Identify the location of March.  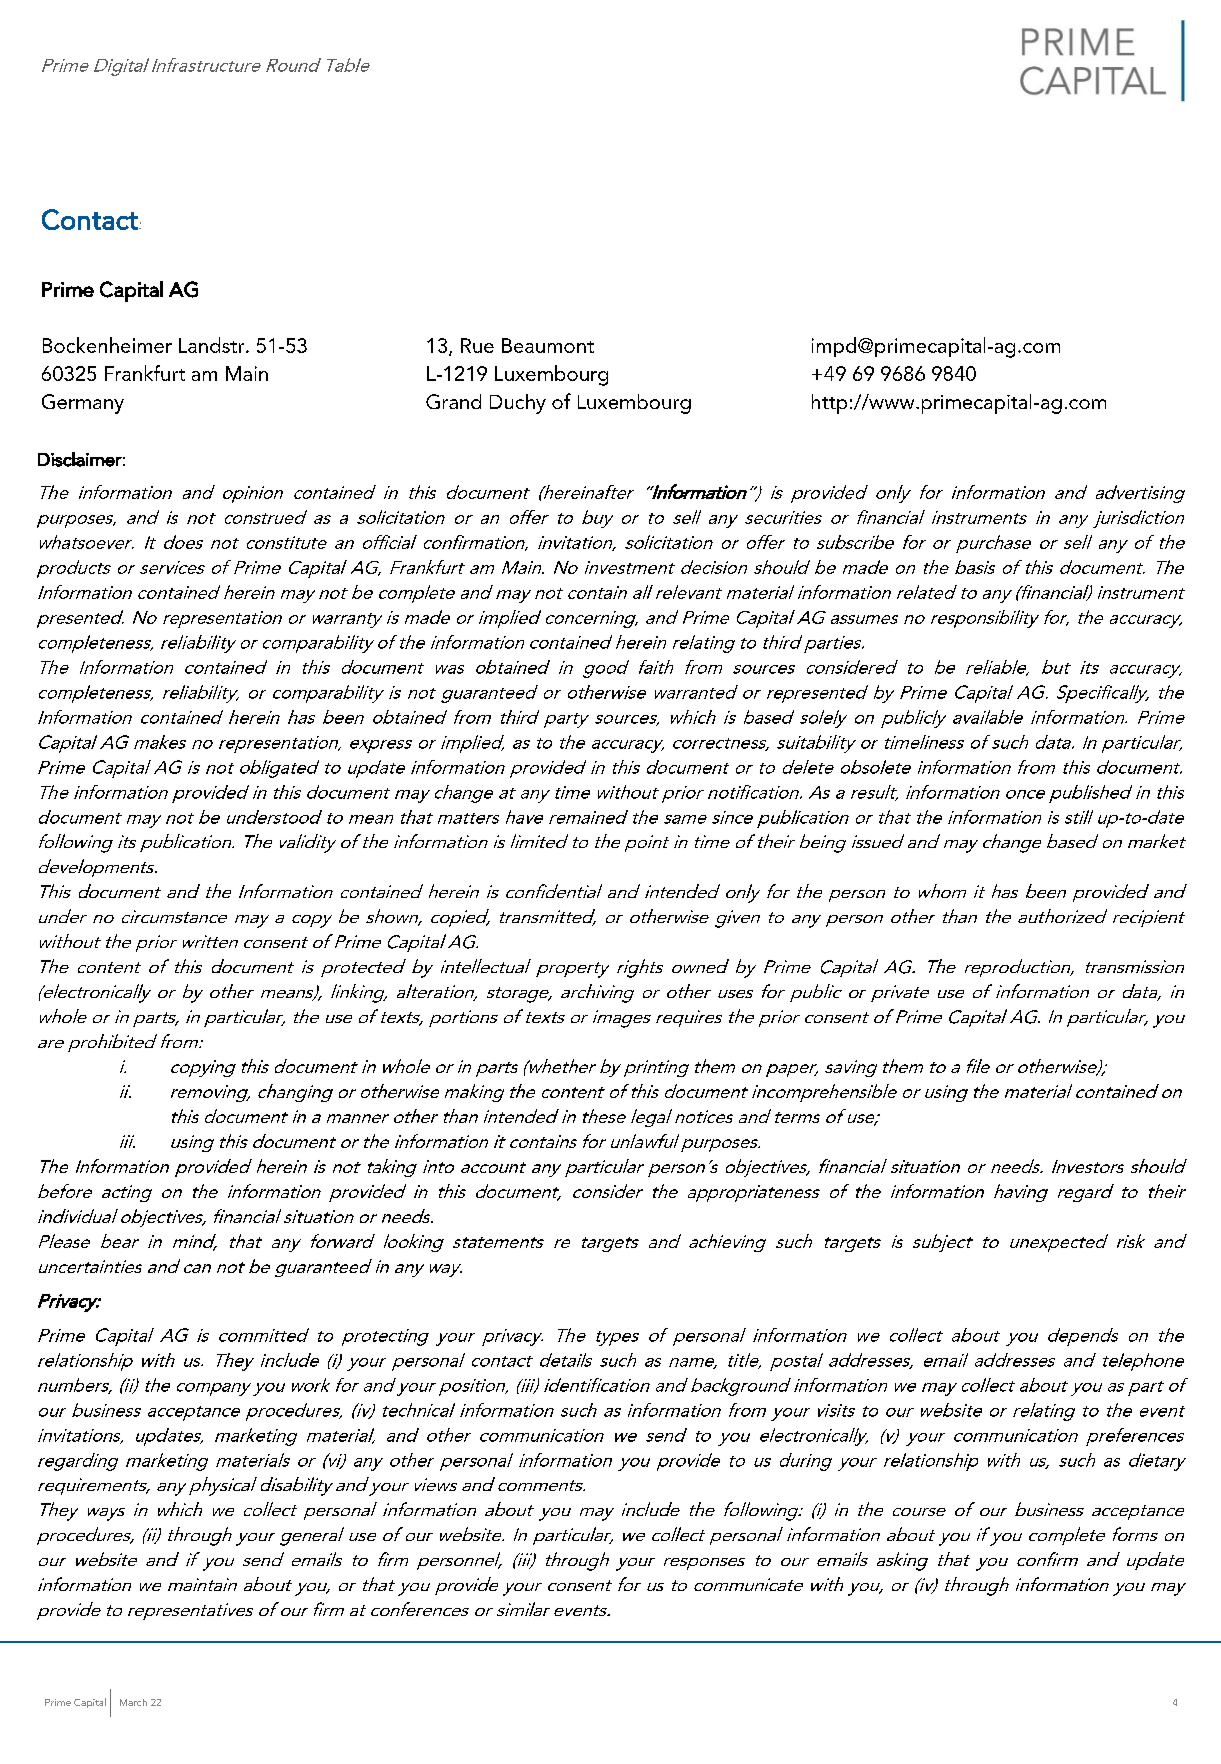
(133, 1702).
